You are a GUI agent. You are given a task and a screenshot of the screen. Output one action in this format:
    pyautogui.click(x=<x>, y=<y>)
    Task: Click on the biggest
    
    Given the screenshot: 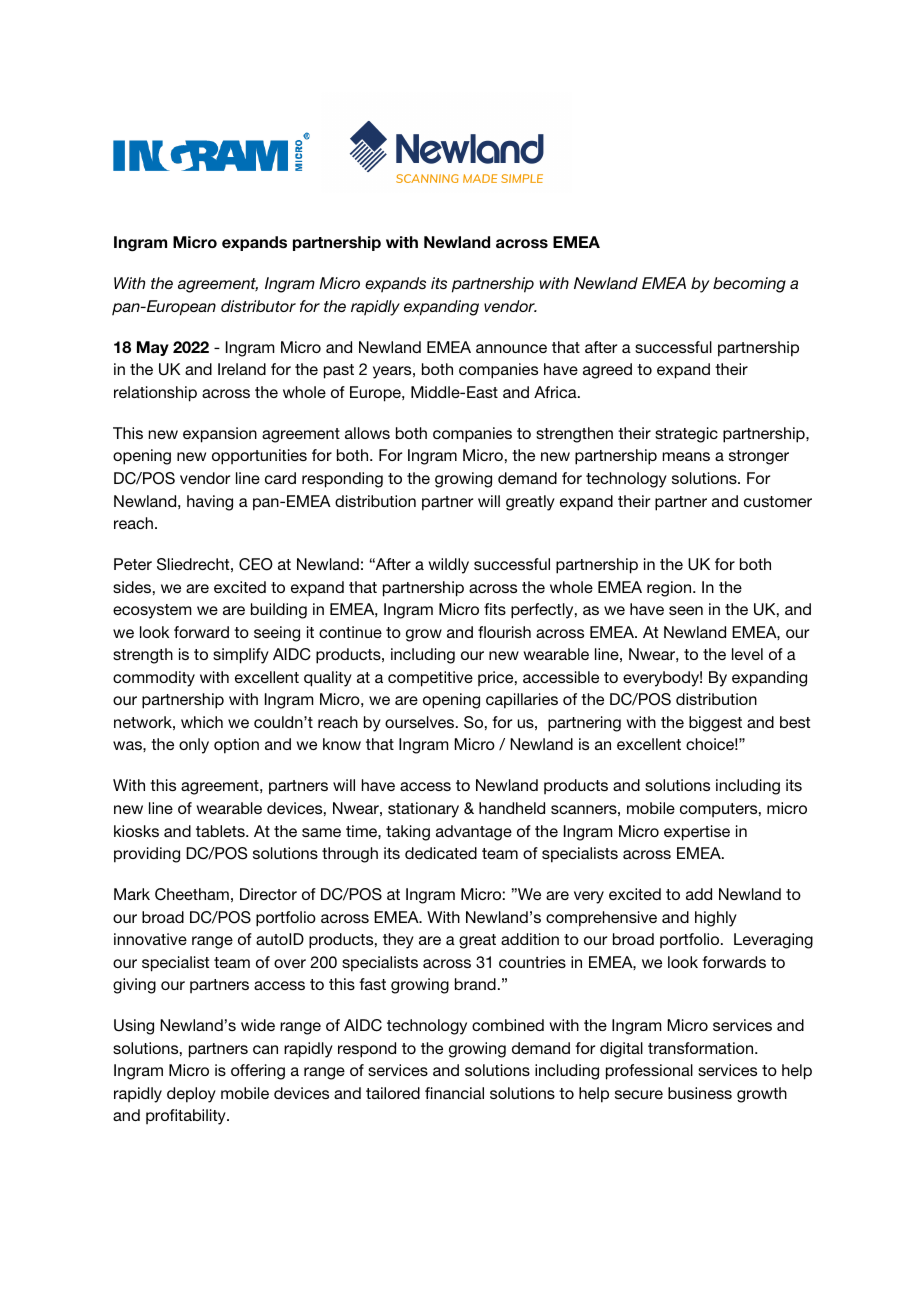 What is the action you would take?
    pyautogui.click(x=715, y=724)
